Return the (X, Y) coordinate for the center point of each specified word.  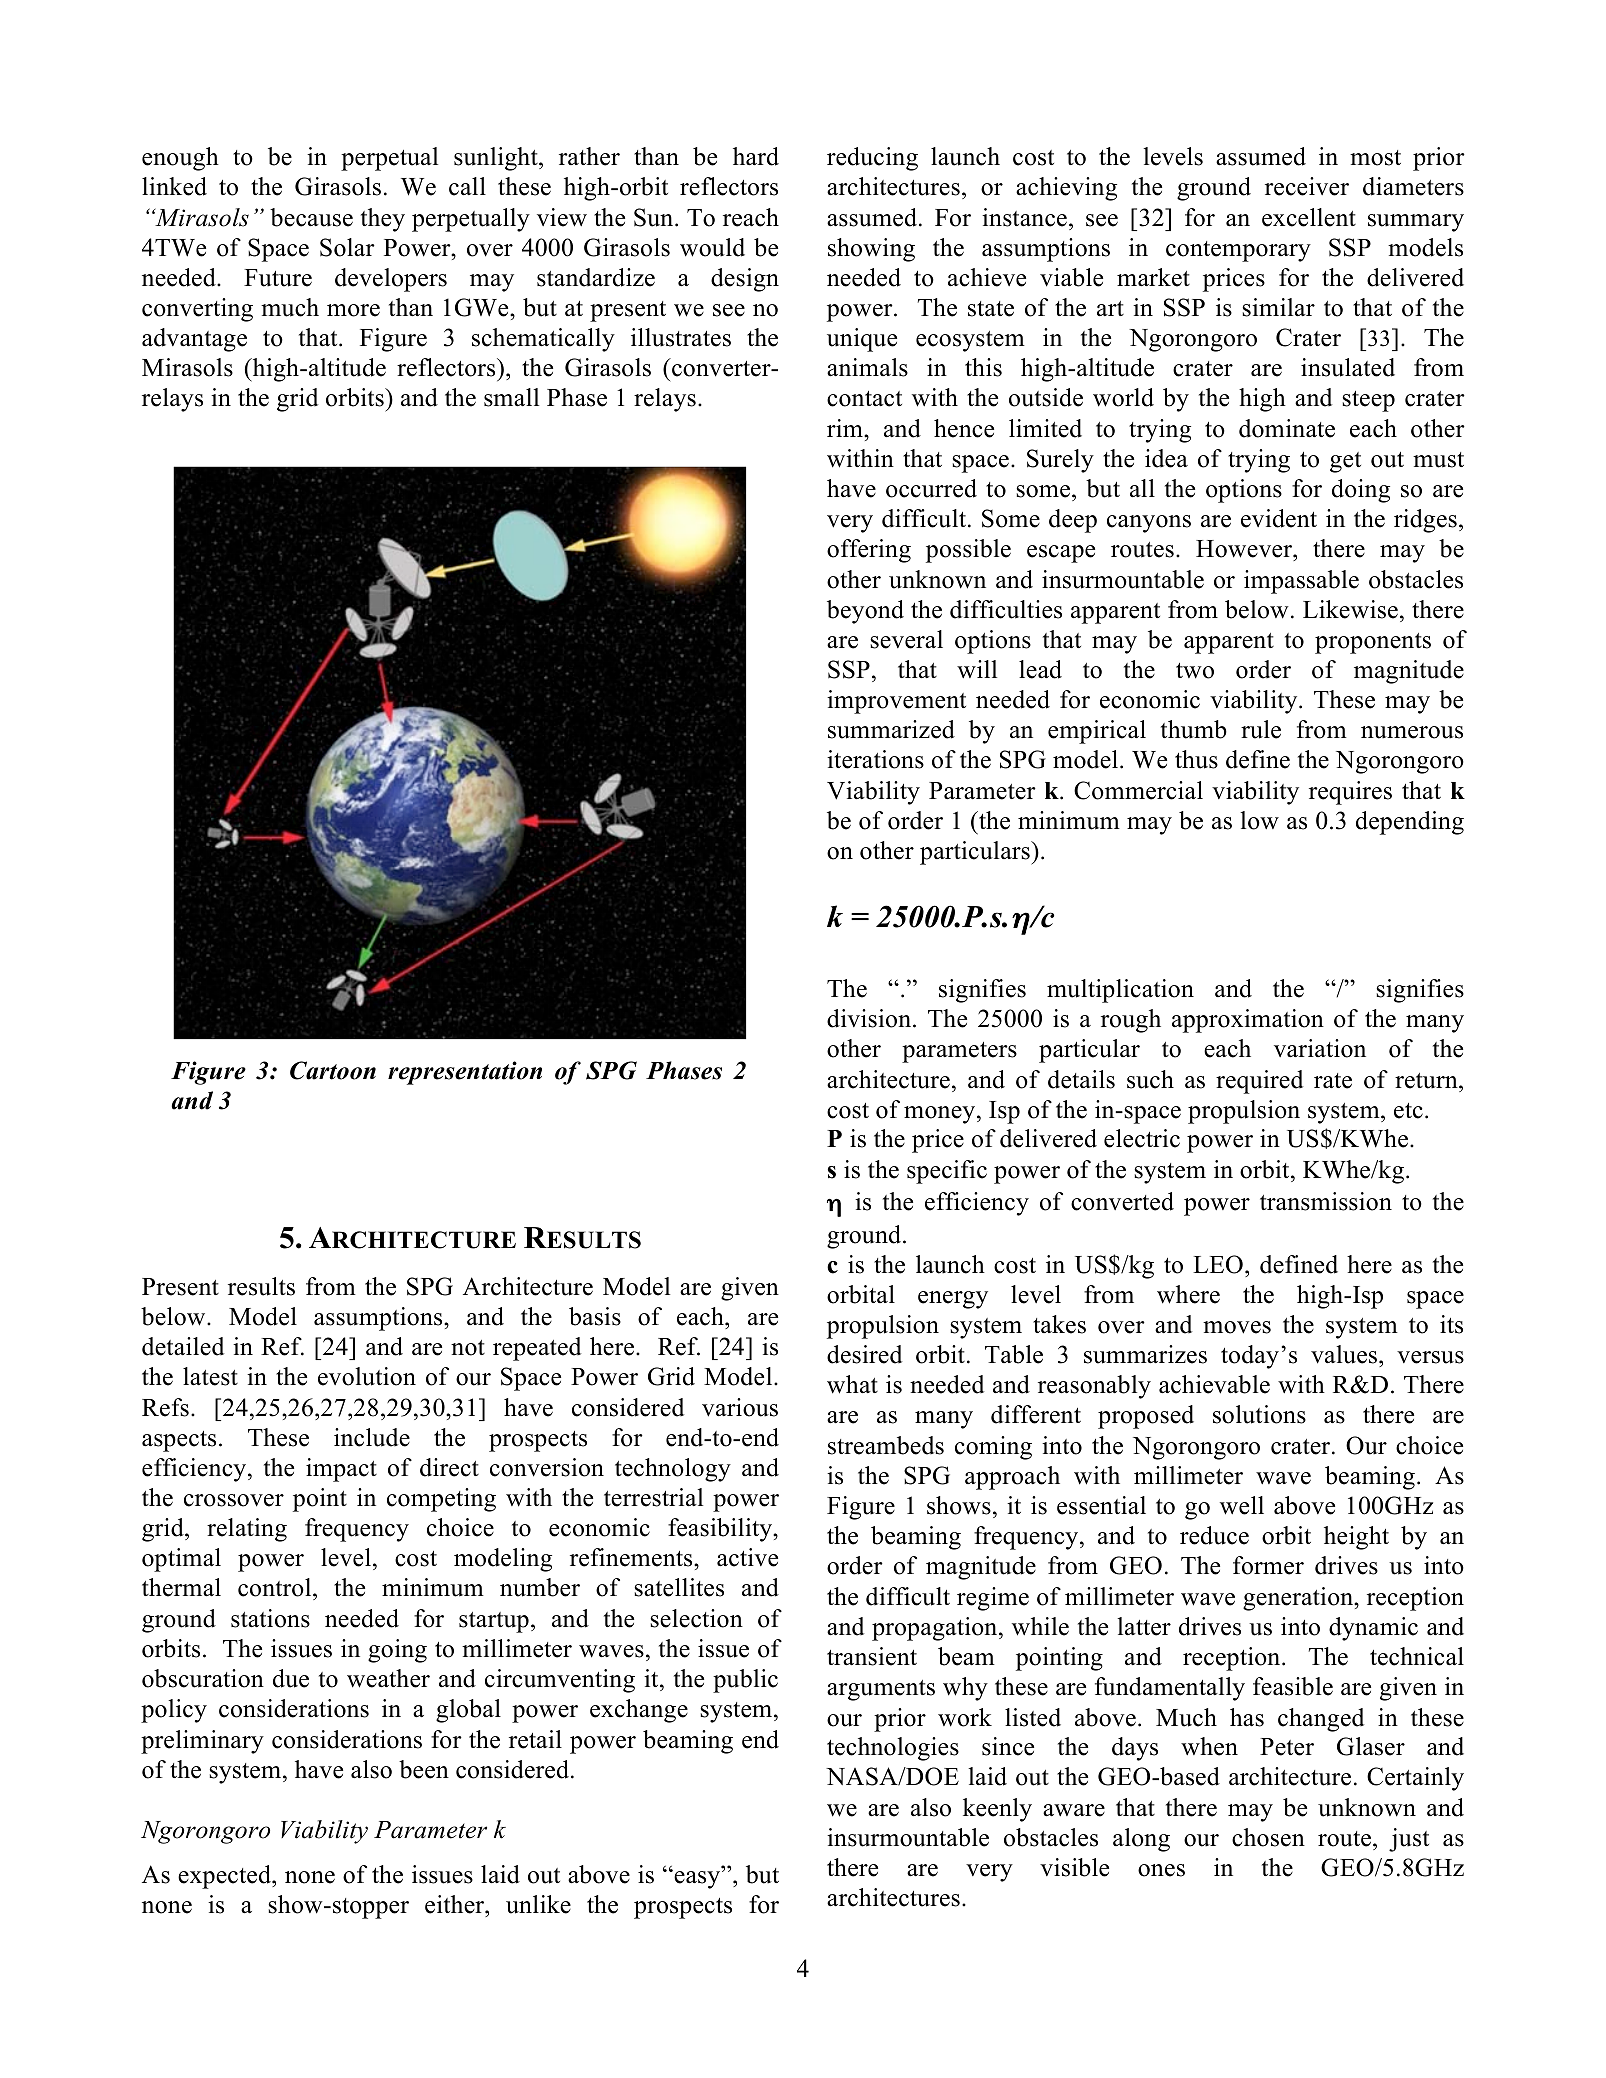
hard (756, 156)
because (311, 217)
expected (225, 1877)
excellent (1309, 217)
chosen (1268, 1837)
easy (697, 1879)
